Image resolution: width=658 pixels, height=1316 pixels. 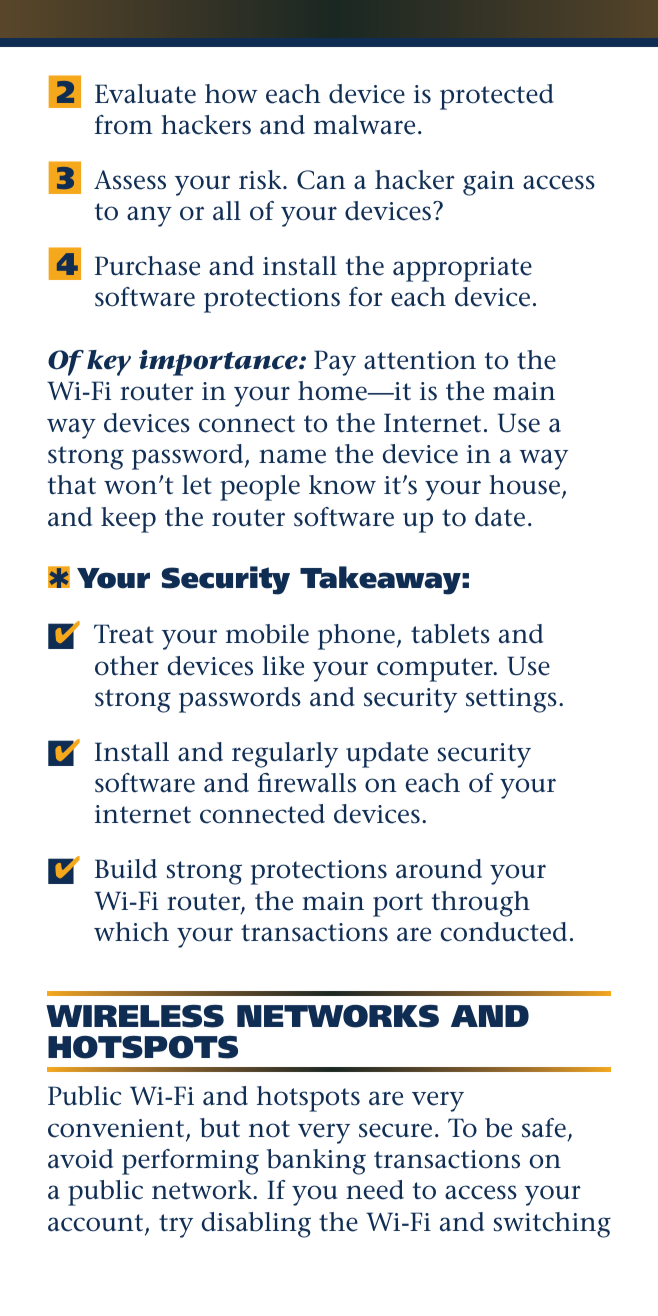 What do you see at coordinates (552, 1225) in the screenshot?
I see `switching` at bounding box center [552, 1225].
